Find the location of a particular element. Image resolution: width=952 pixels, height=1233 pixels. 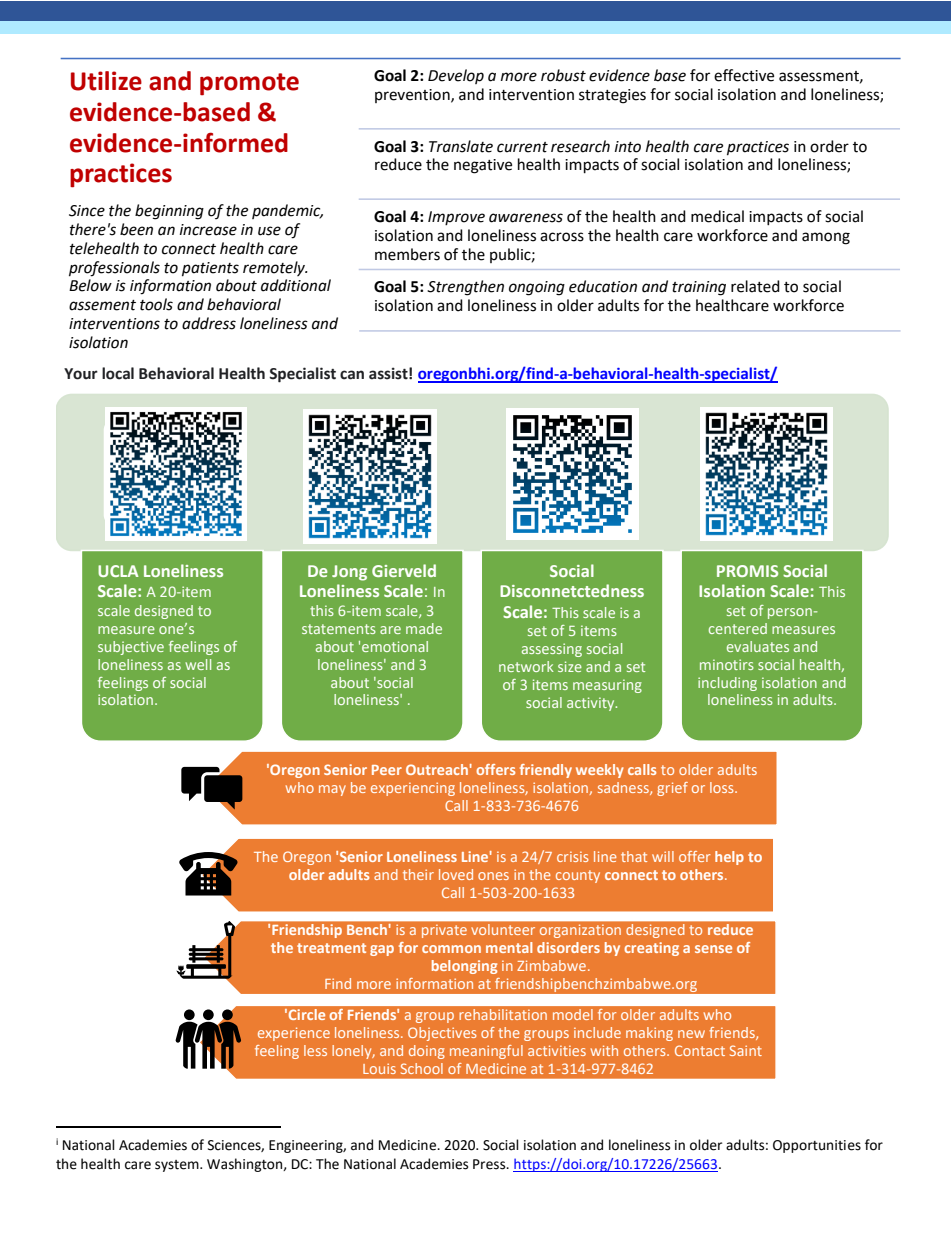

PROMIS is located at coordinates (747, 571).
